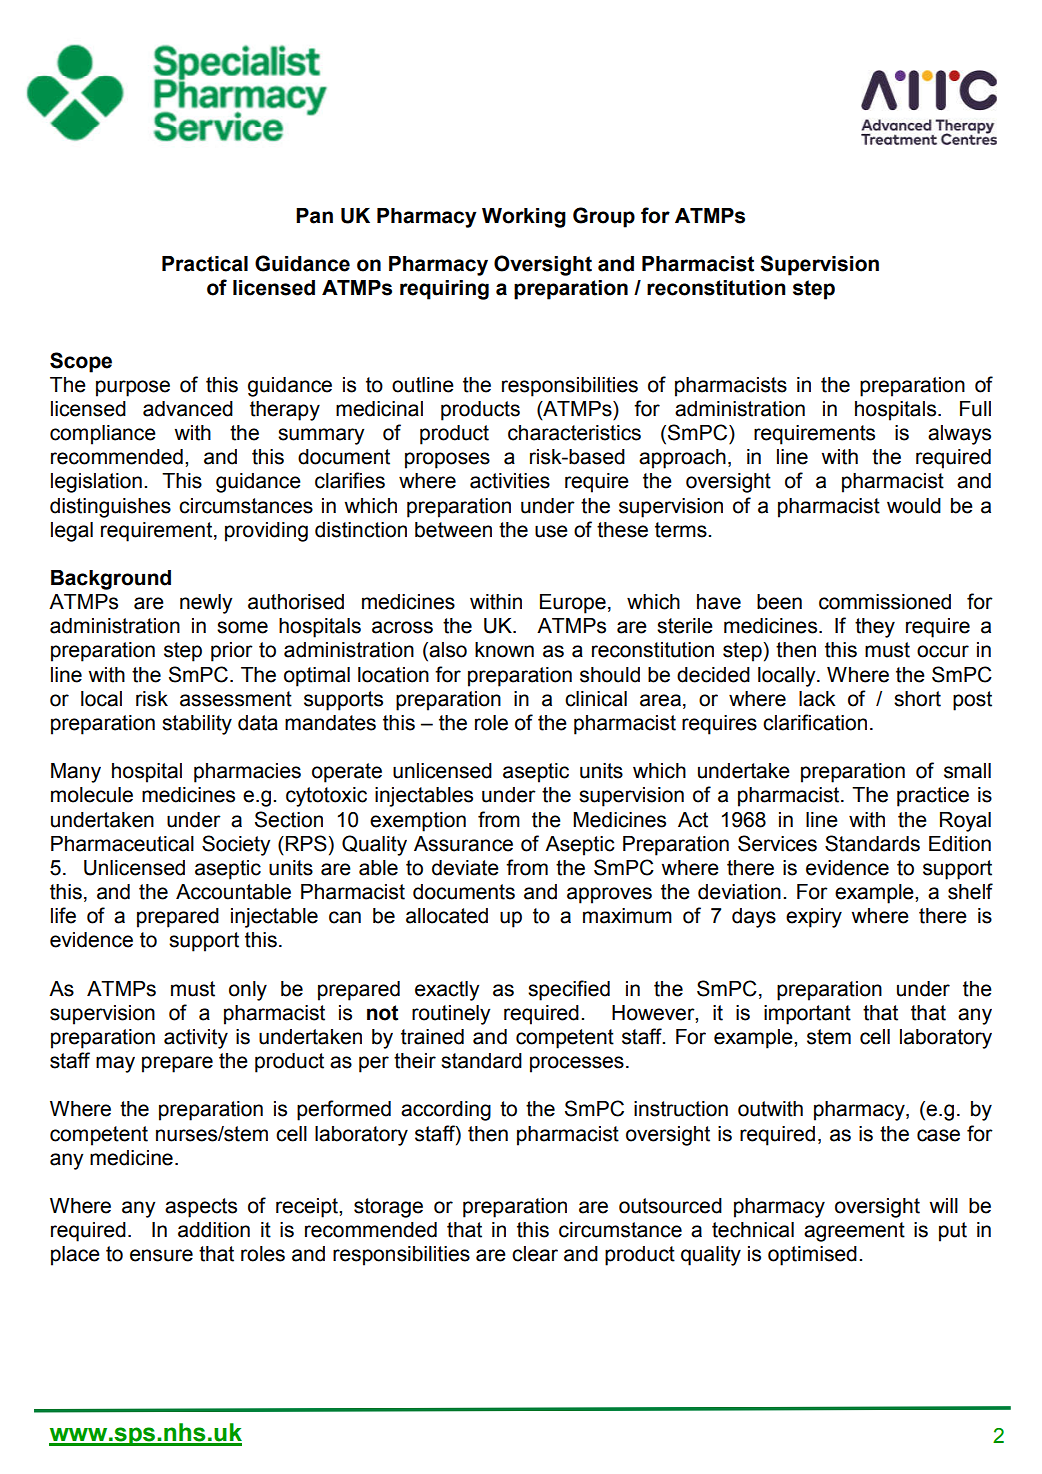 The height and width of the page is (1474, 1042). Describe the element at coordinates (573, 604) in the page. I see `Europe` at that location.
